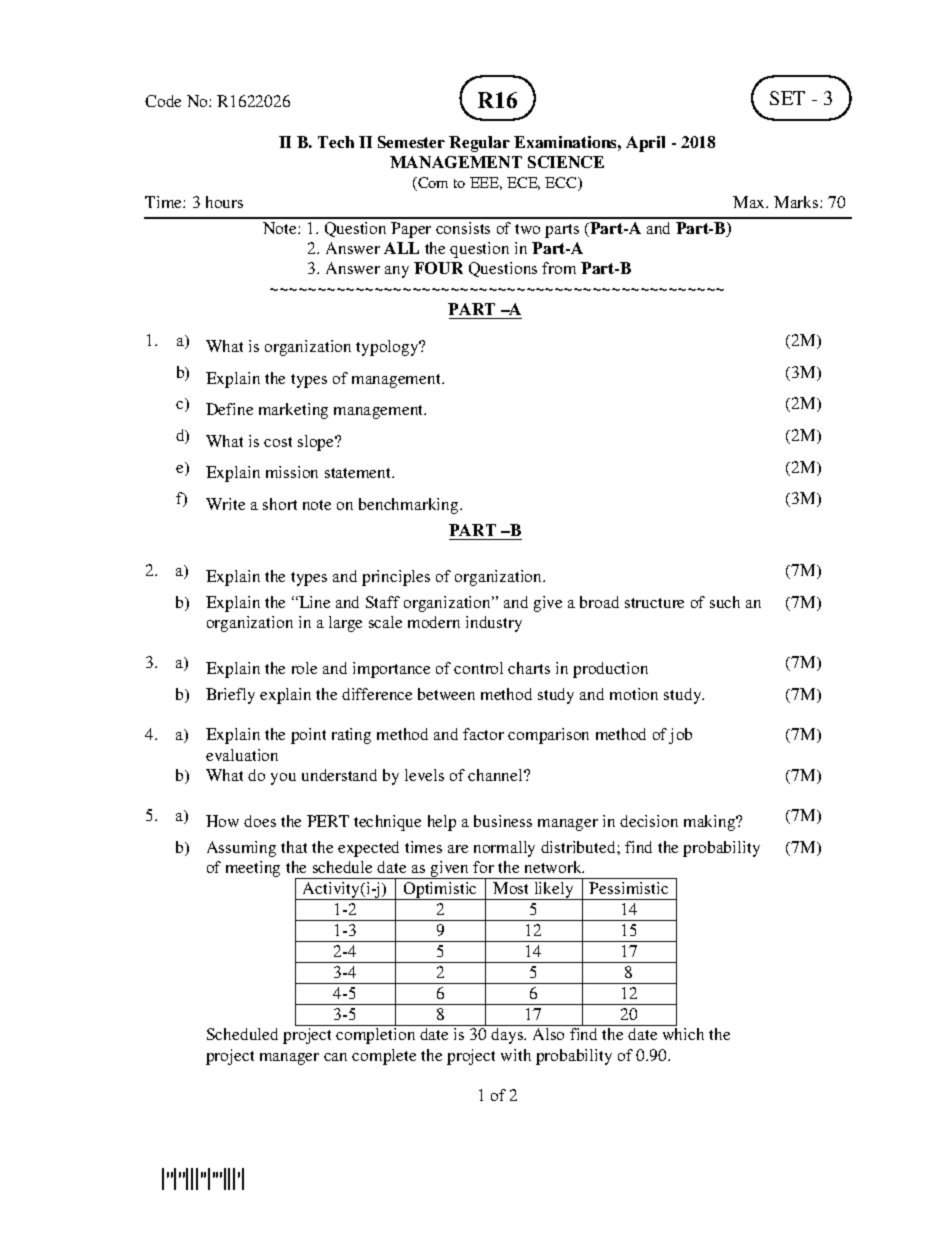 The height and width of the screenshot is (1233, 952). I want to click on benchmarking, so click(410, 506).
